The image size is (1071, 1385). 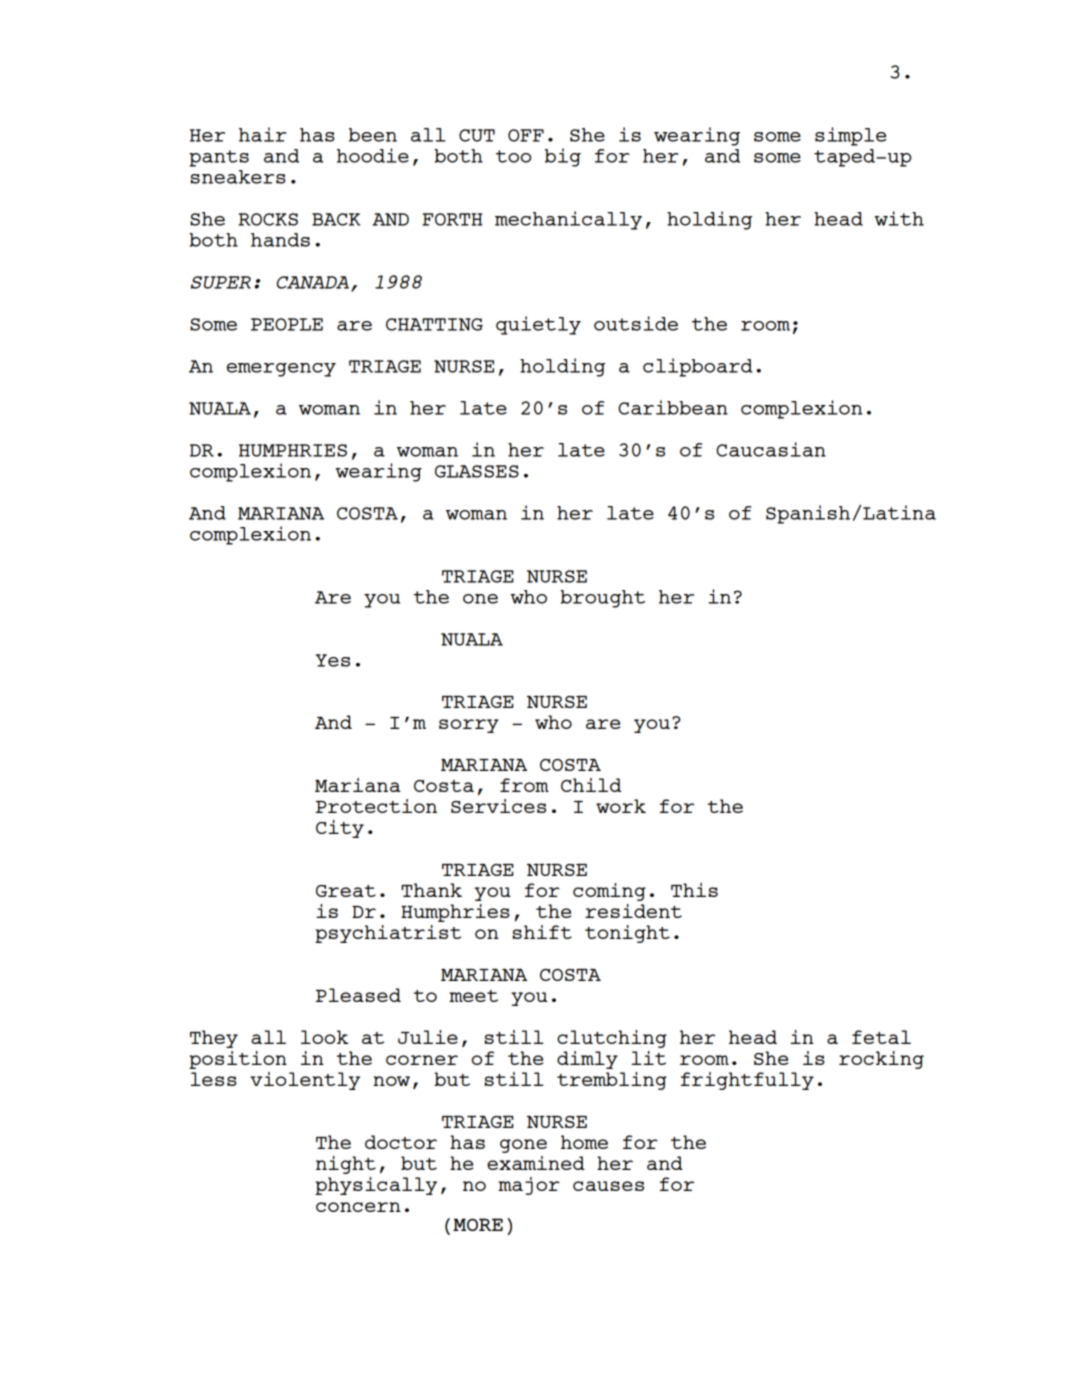 What do you see at coordinates (263, 134) in the image?
I see `hair` at bounding box center [263, 134].
